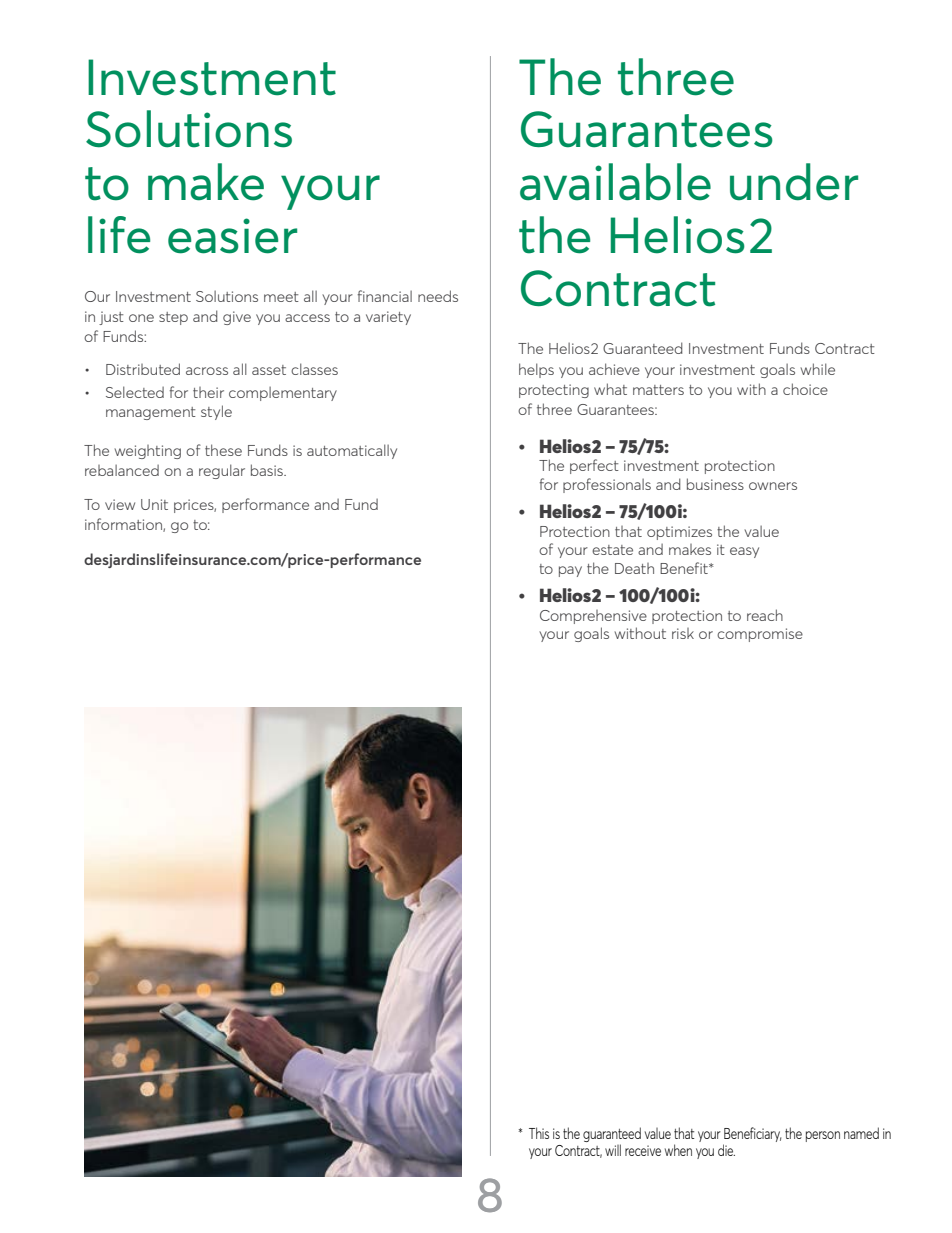 The width and height of the screenshot is (952, 1233). What do you see at coordinates (760, 635) in the screenshot?
I see `compromise` at bounding box center [760, 635].
